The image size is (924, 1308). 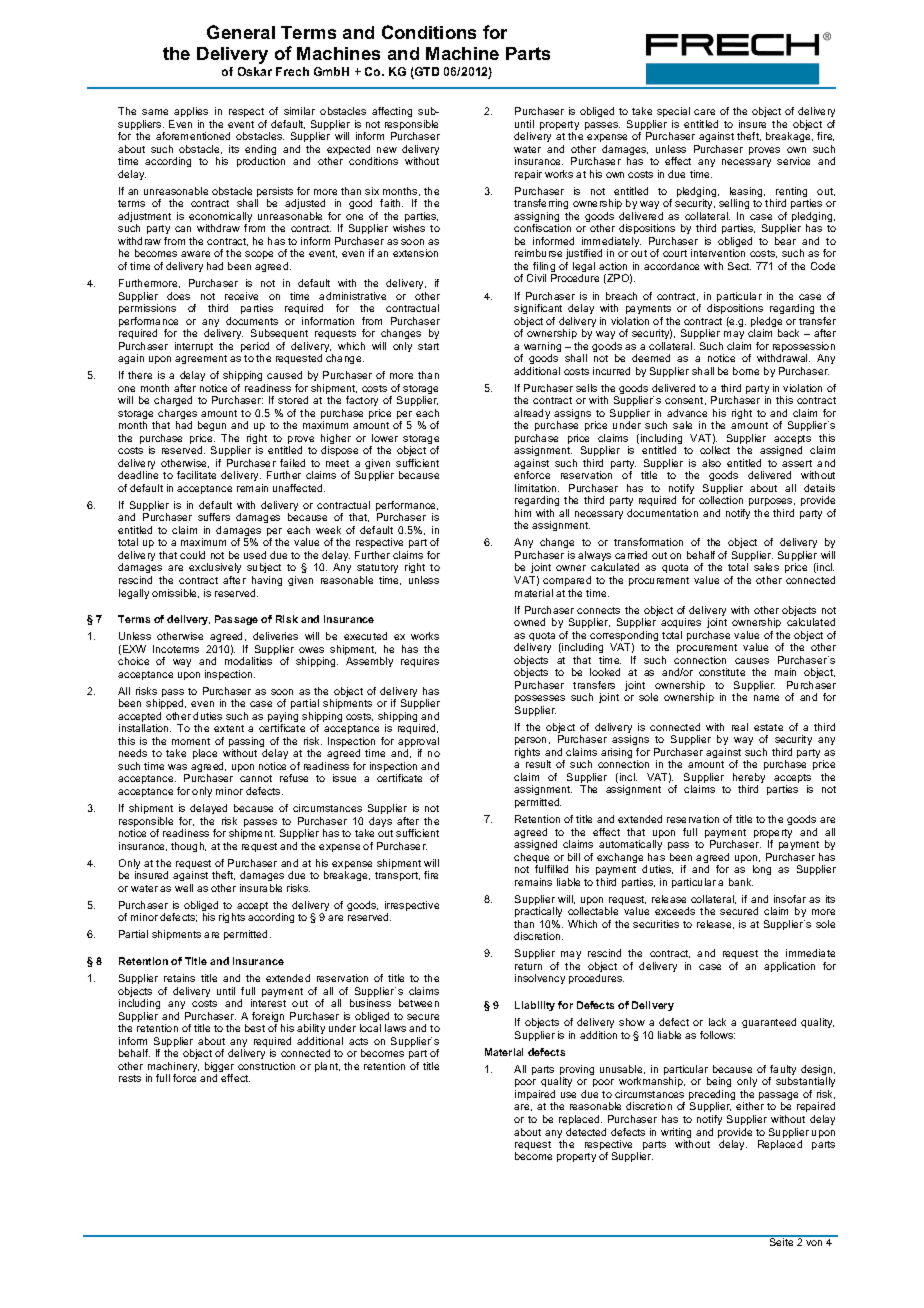 I want to click on affecting, so click(x=392, y=112).
